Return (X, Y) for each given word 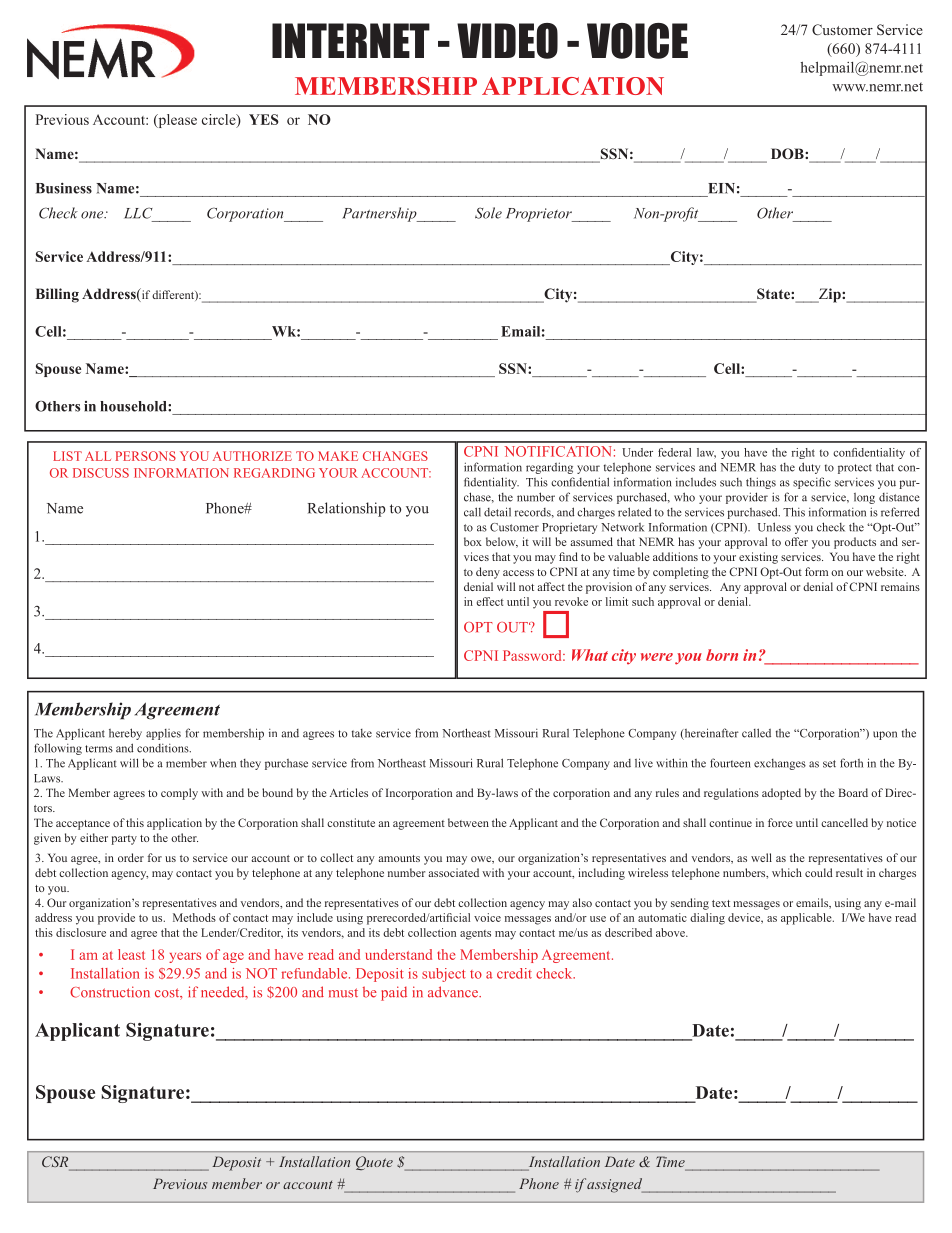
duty (809, 468)
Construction (110, 992)
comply (179, 794)
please (176, 121)
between (468, 822)
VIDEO (507, 41)
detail (497, 512)
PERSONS (146, 456)
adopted (781, 794)
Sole (488, 213)
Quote (374, 1163)
